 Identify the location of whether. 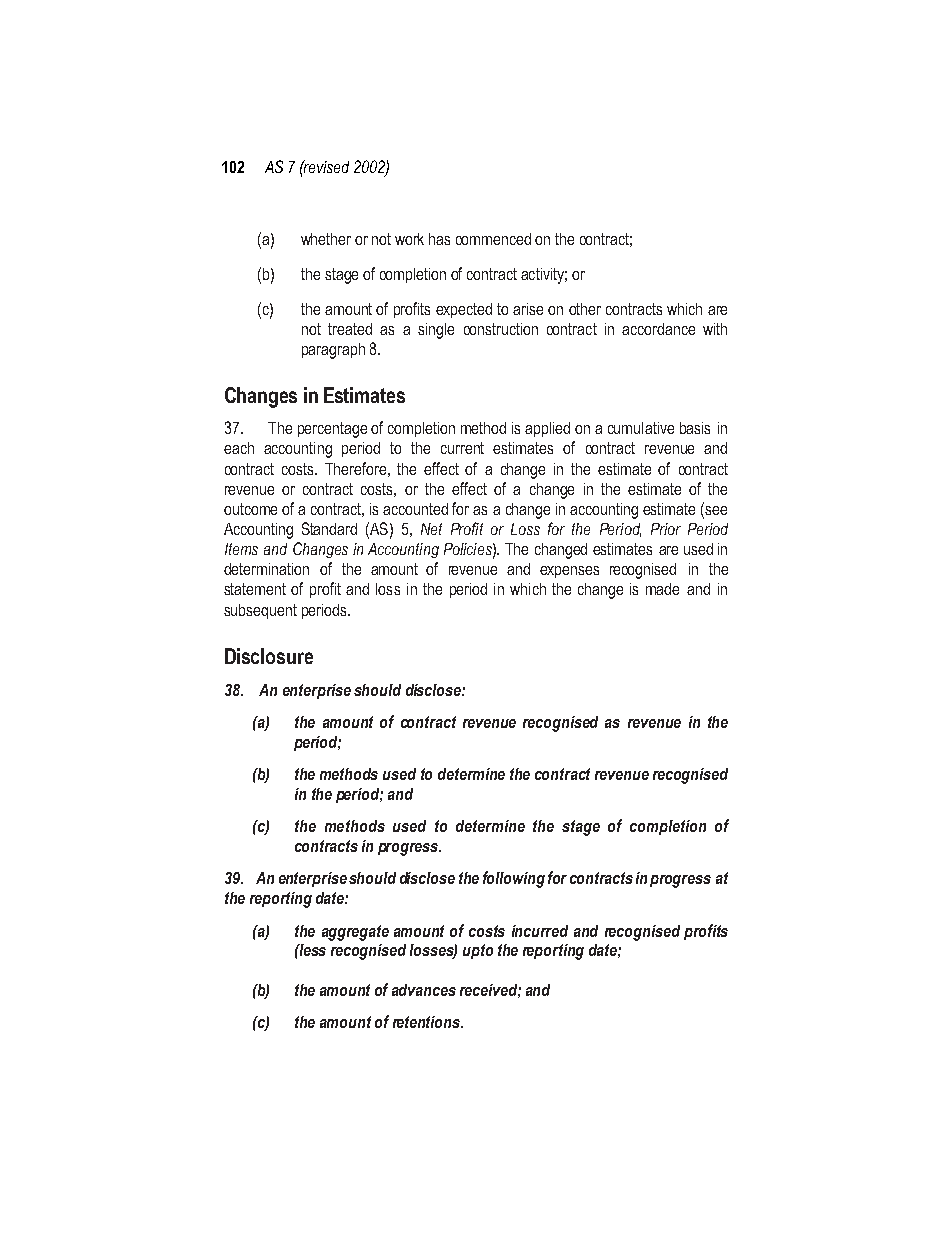
(326, 239).
